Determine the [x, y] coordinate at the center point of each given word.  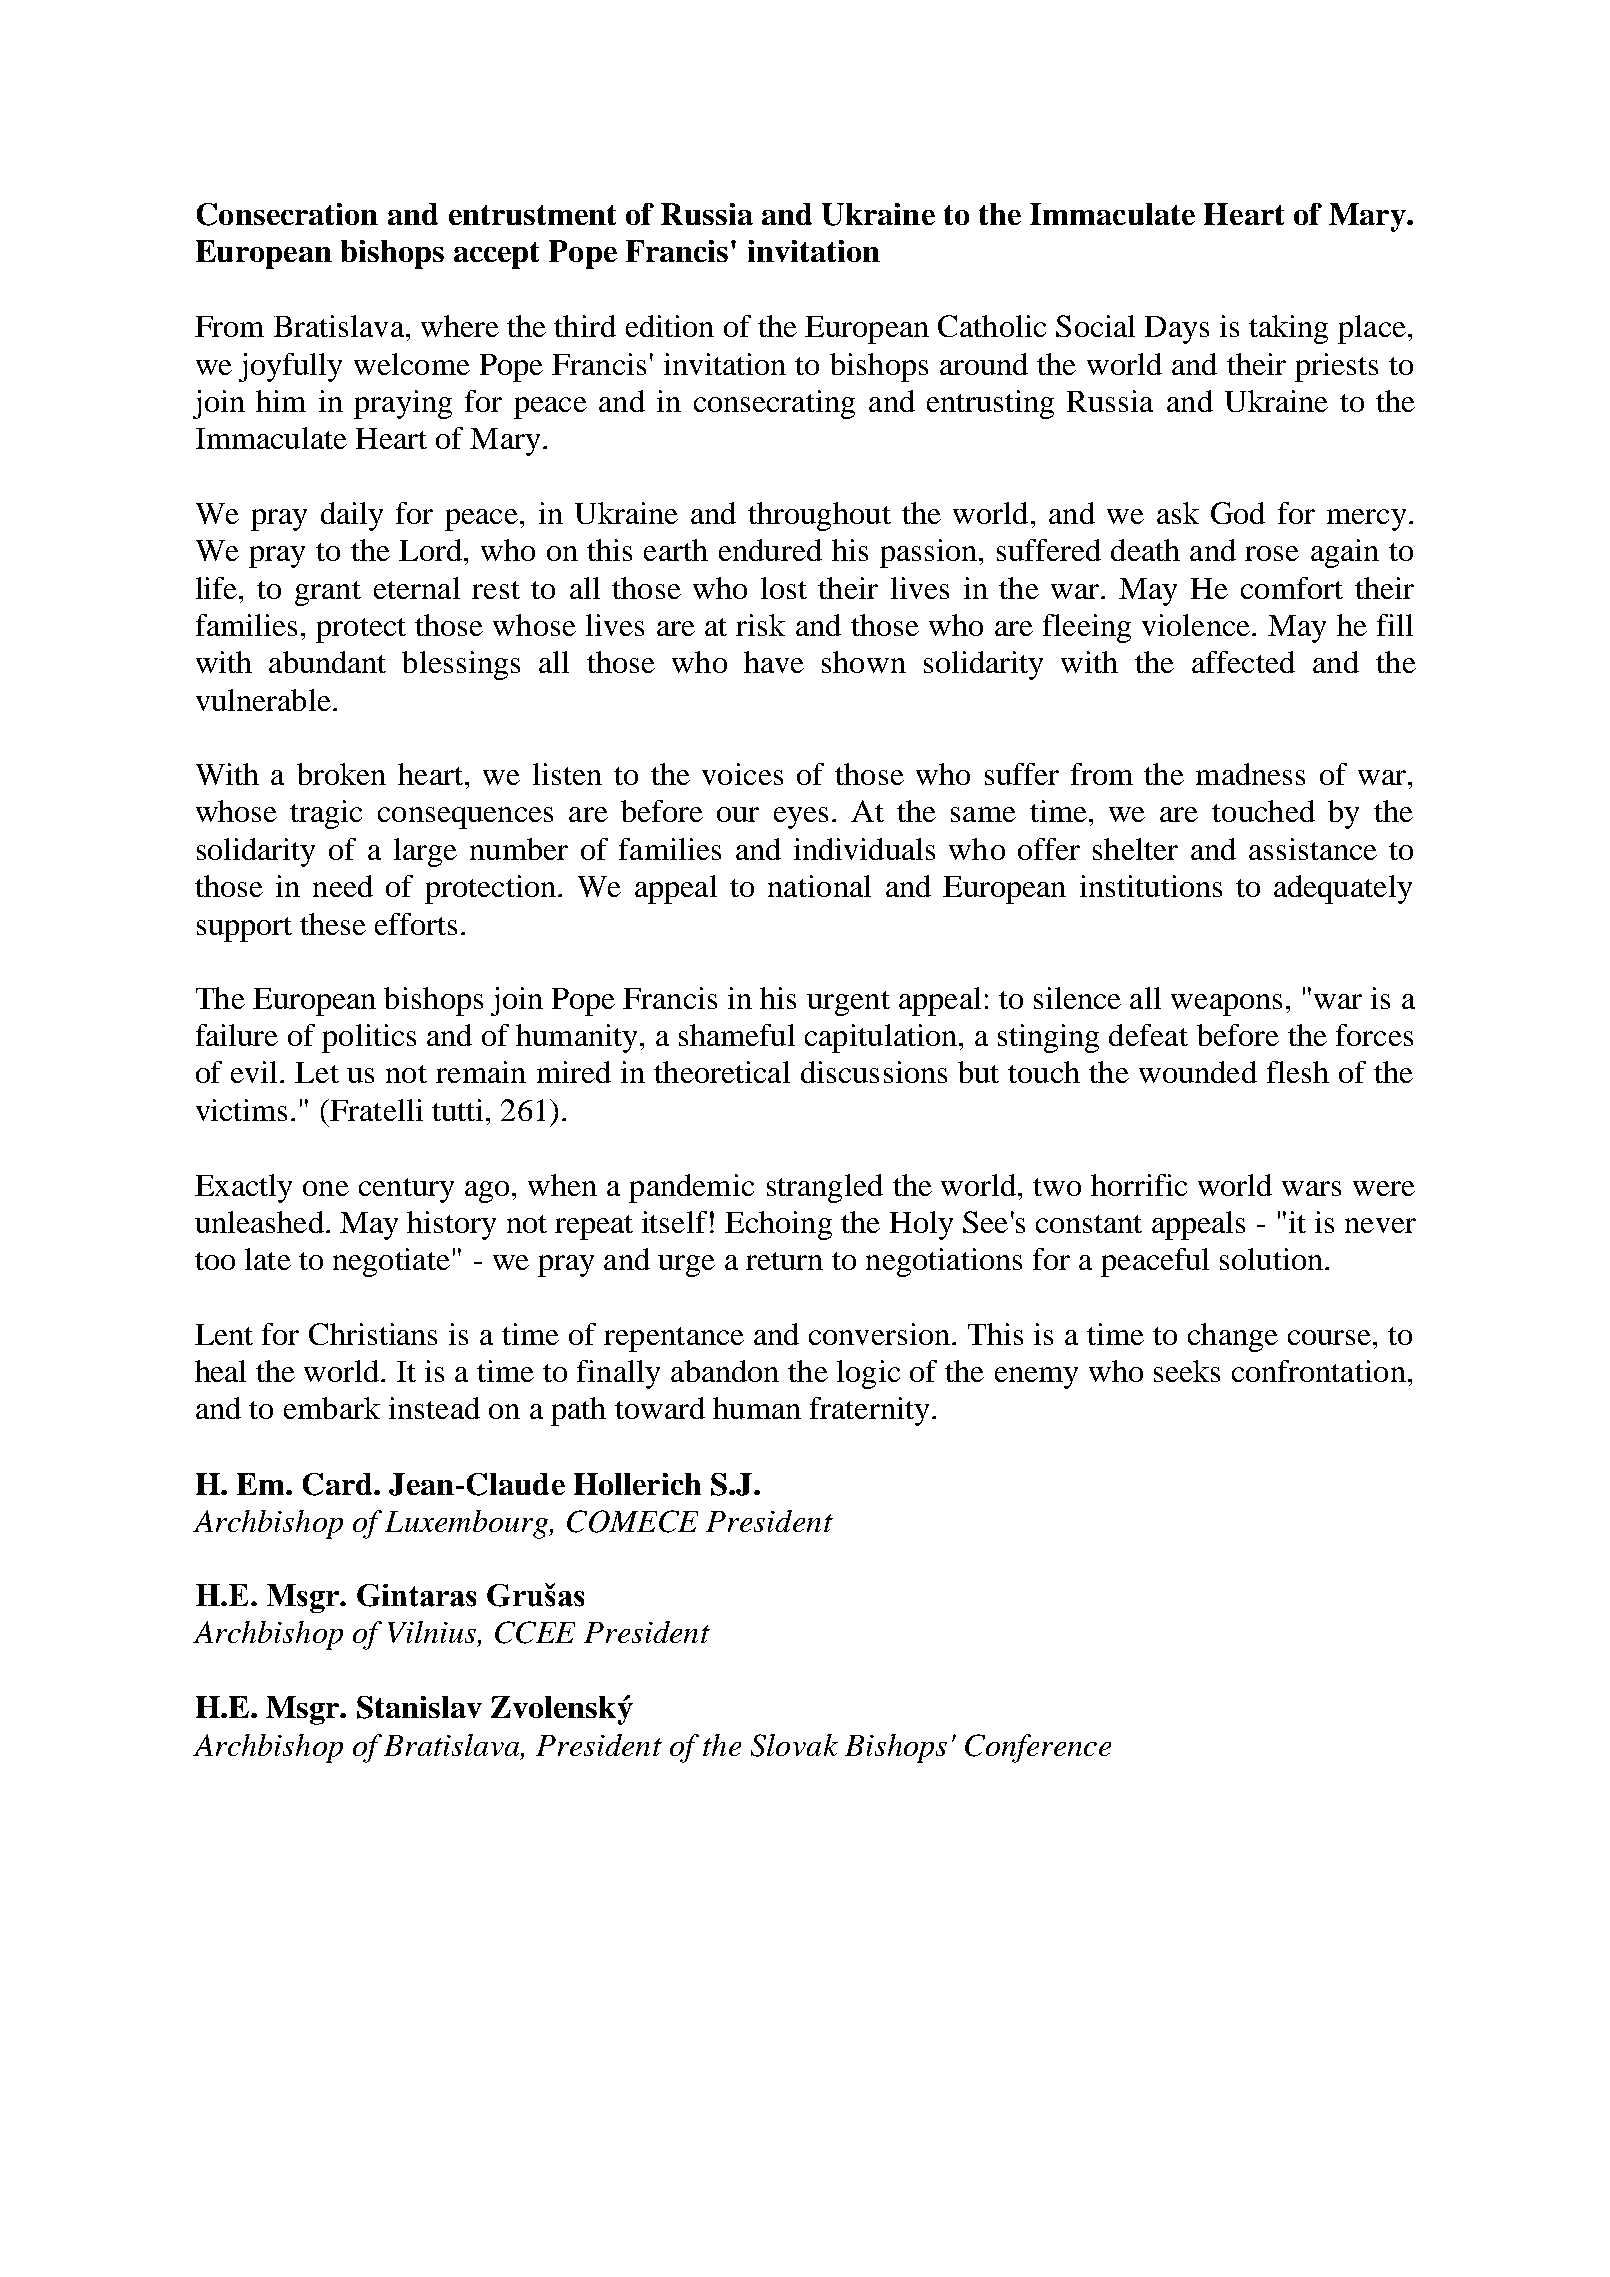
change [1233, 1337]
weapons [1226, 1005]
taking [1288, 329]
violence [1196, 625]
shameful [737, 1035]
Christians [373, 1334]
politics [369, 1038]
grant [328, 593]
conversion [881, 1334]
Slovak [794, 1745]
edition [670, 326]
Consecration [287, 214]
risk [760, 625]
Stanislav [419, 1707]
